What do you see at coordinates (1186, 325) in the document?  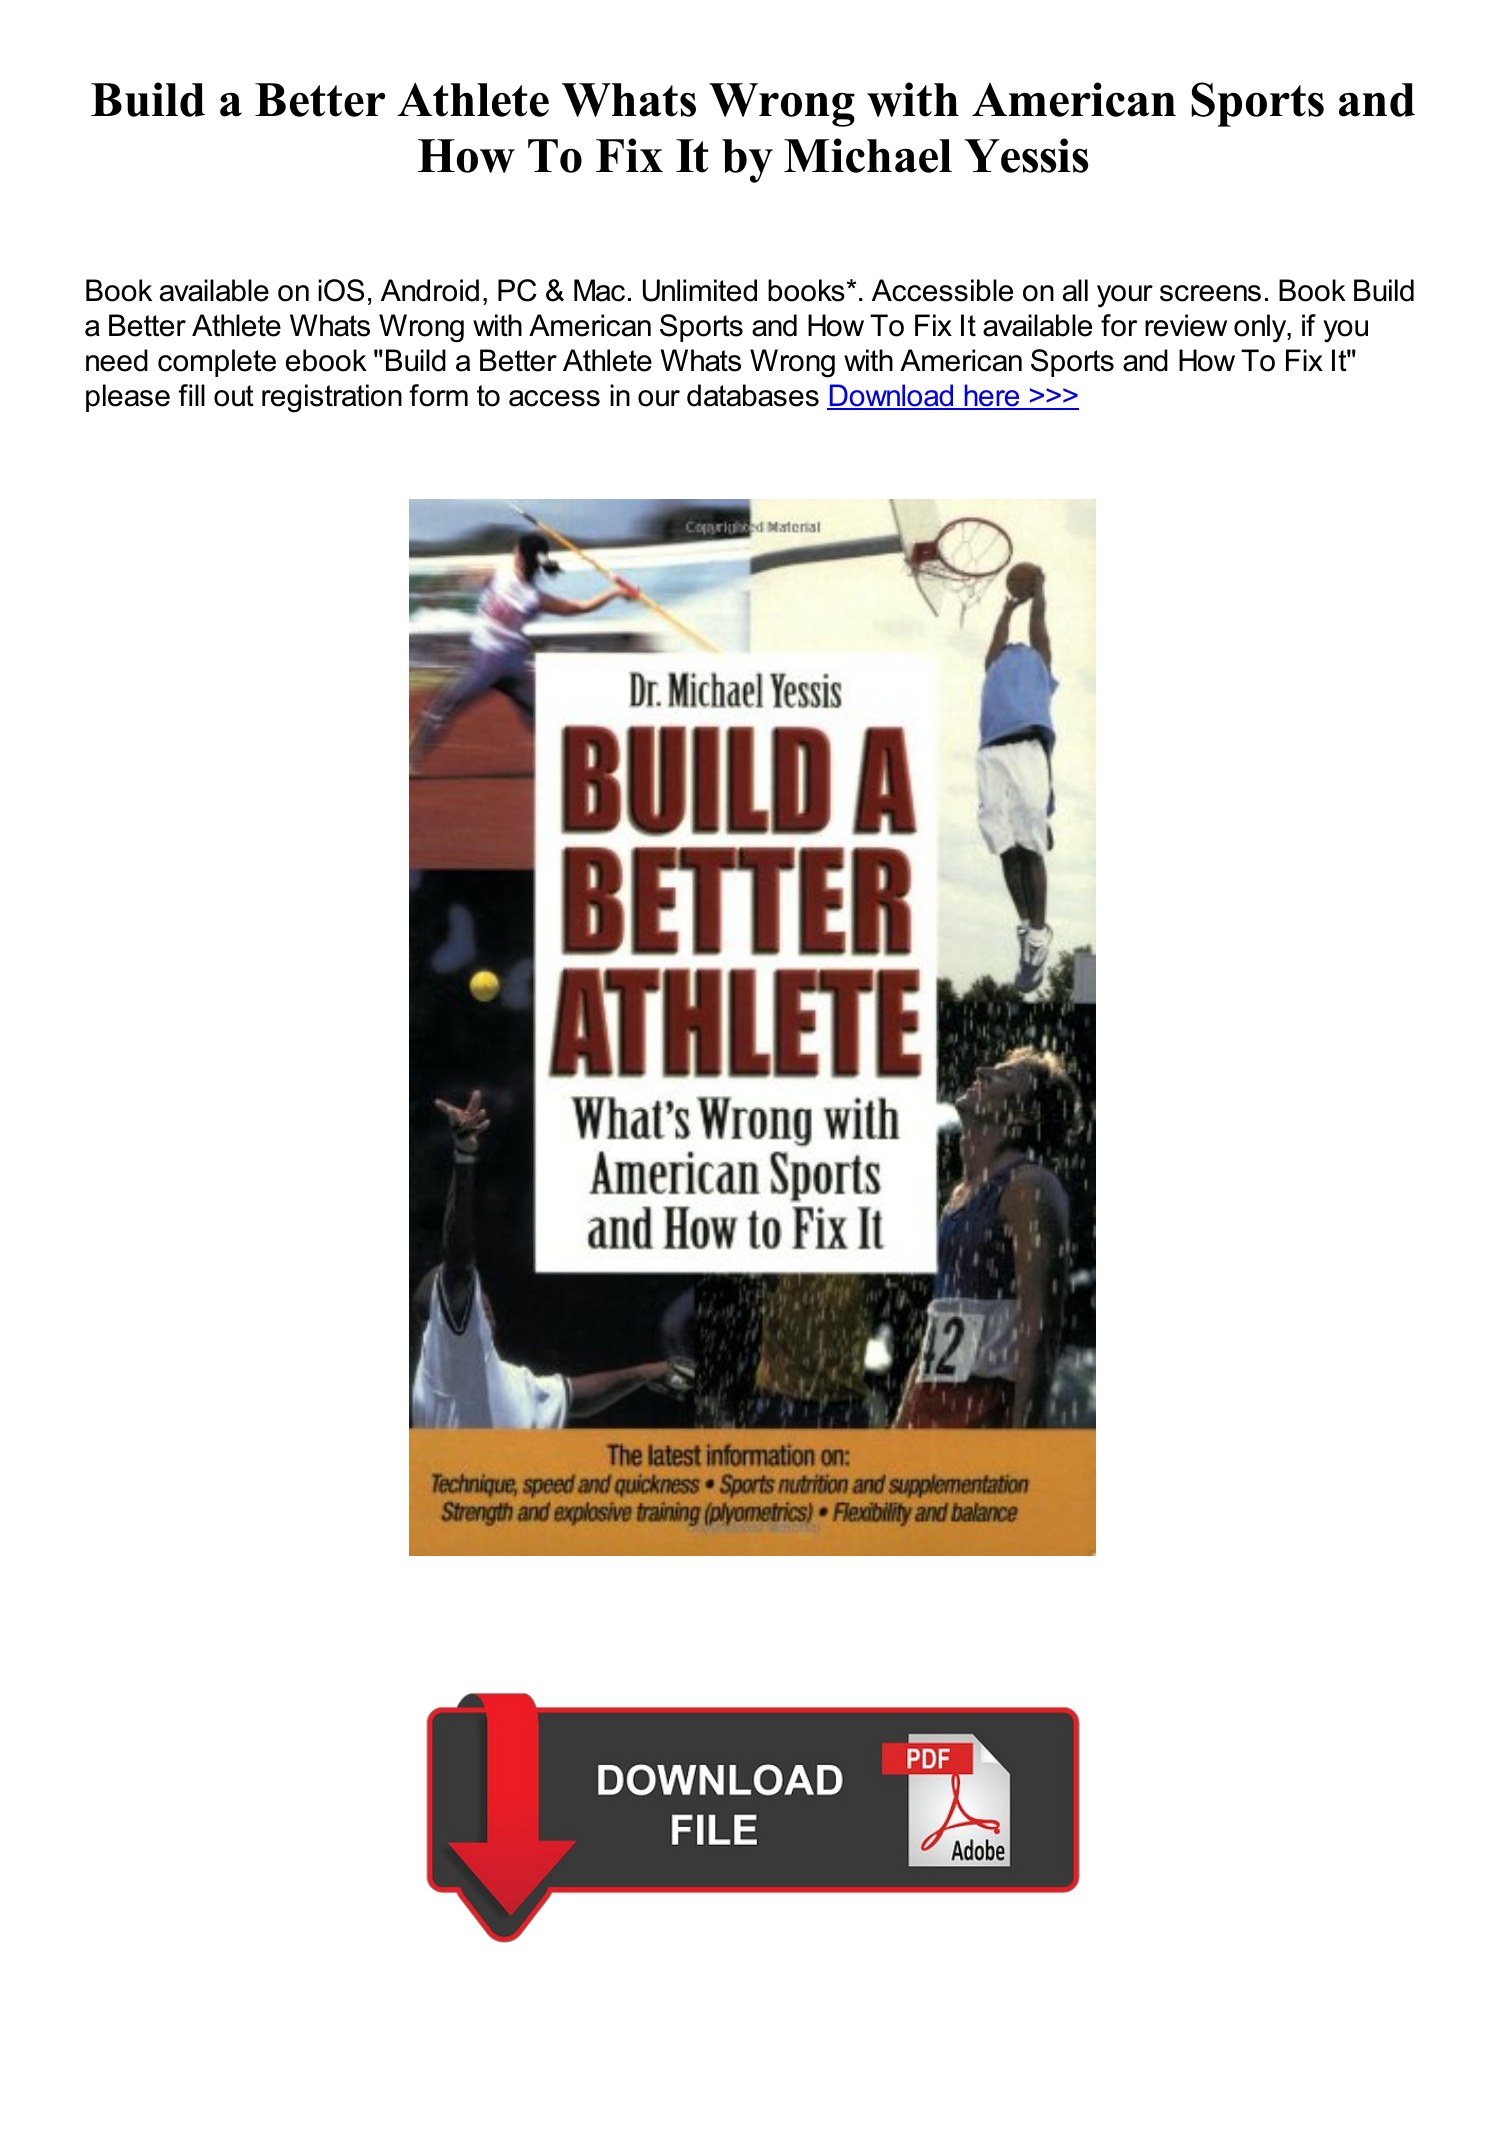 I see `review` at bounding box center [1186, 325].
